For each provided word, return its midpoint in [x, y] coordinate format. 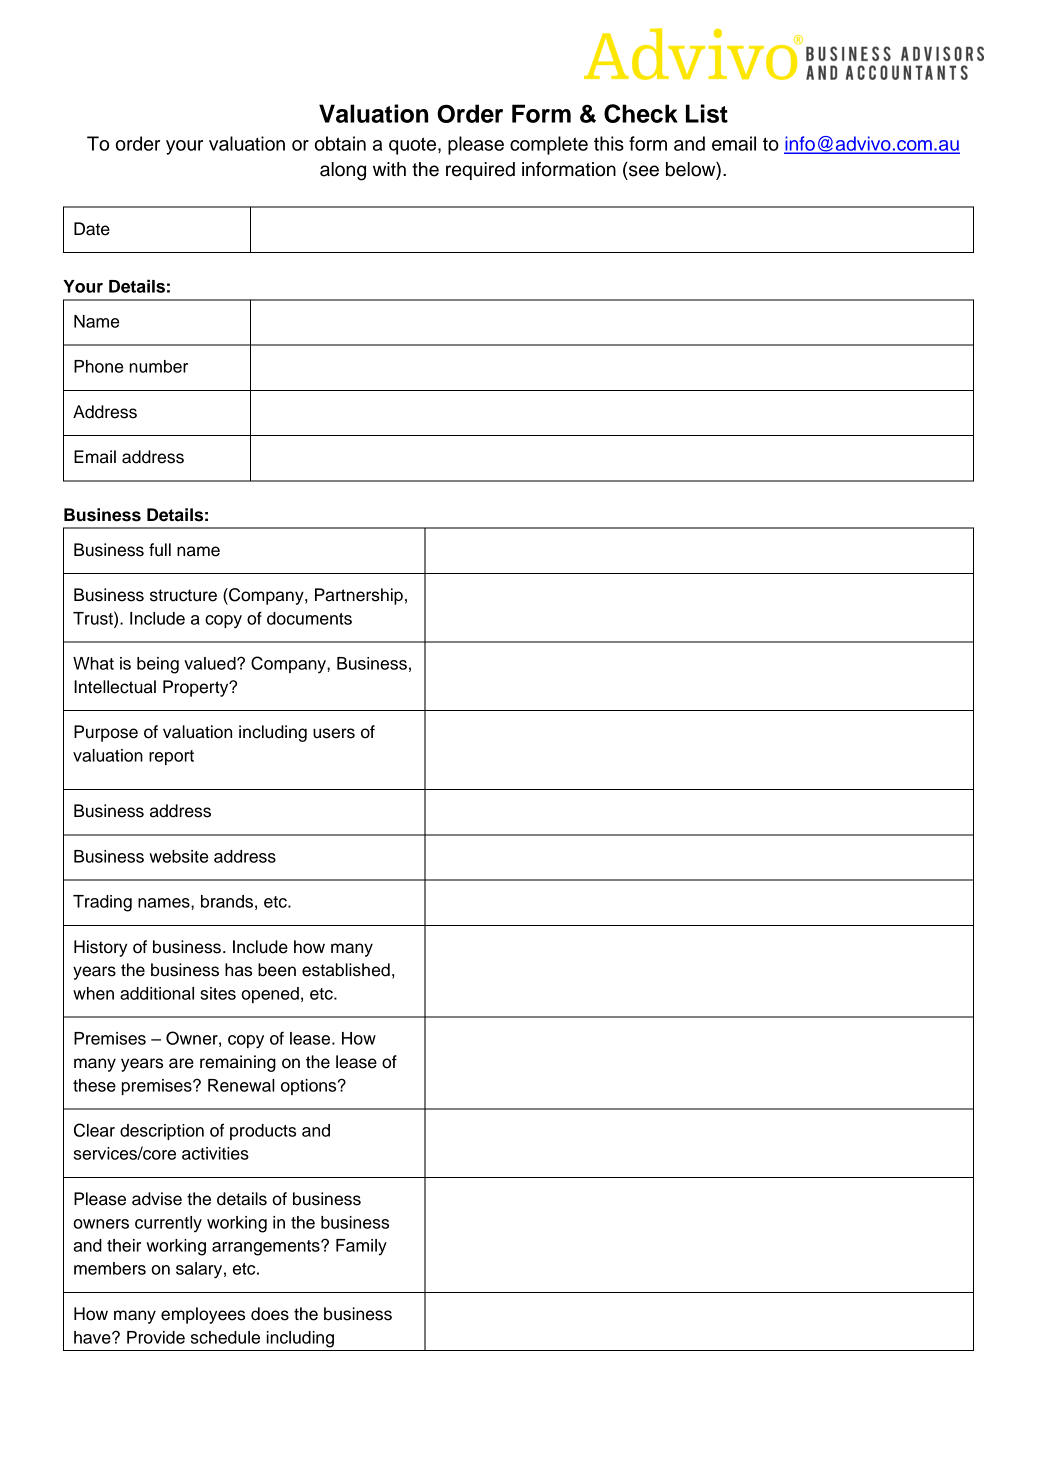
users [334, 733]
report [171, 757]
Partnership [359, 596]
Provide [156, 1337]
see [644, 171]
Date [92, 229]
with [389, 169]
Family [361, 1247]
